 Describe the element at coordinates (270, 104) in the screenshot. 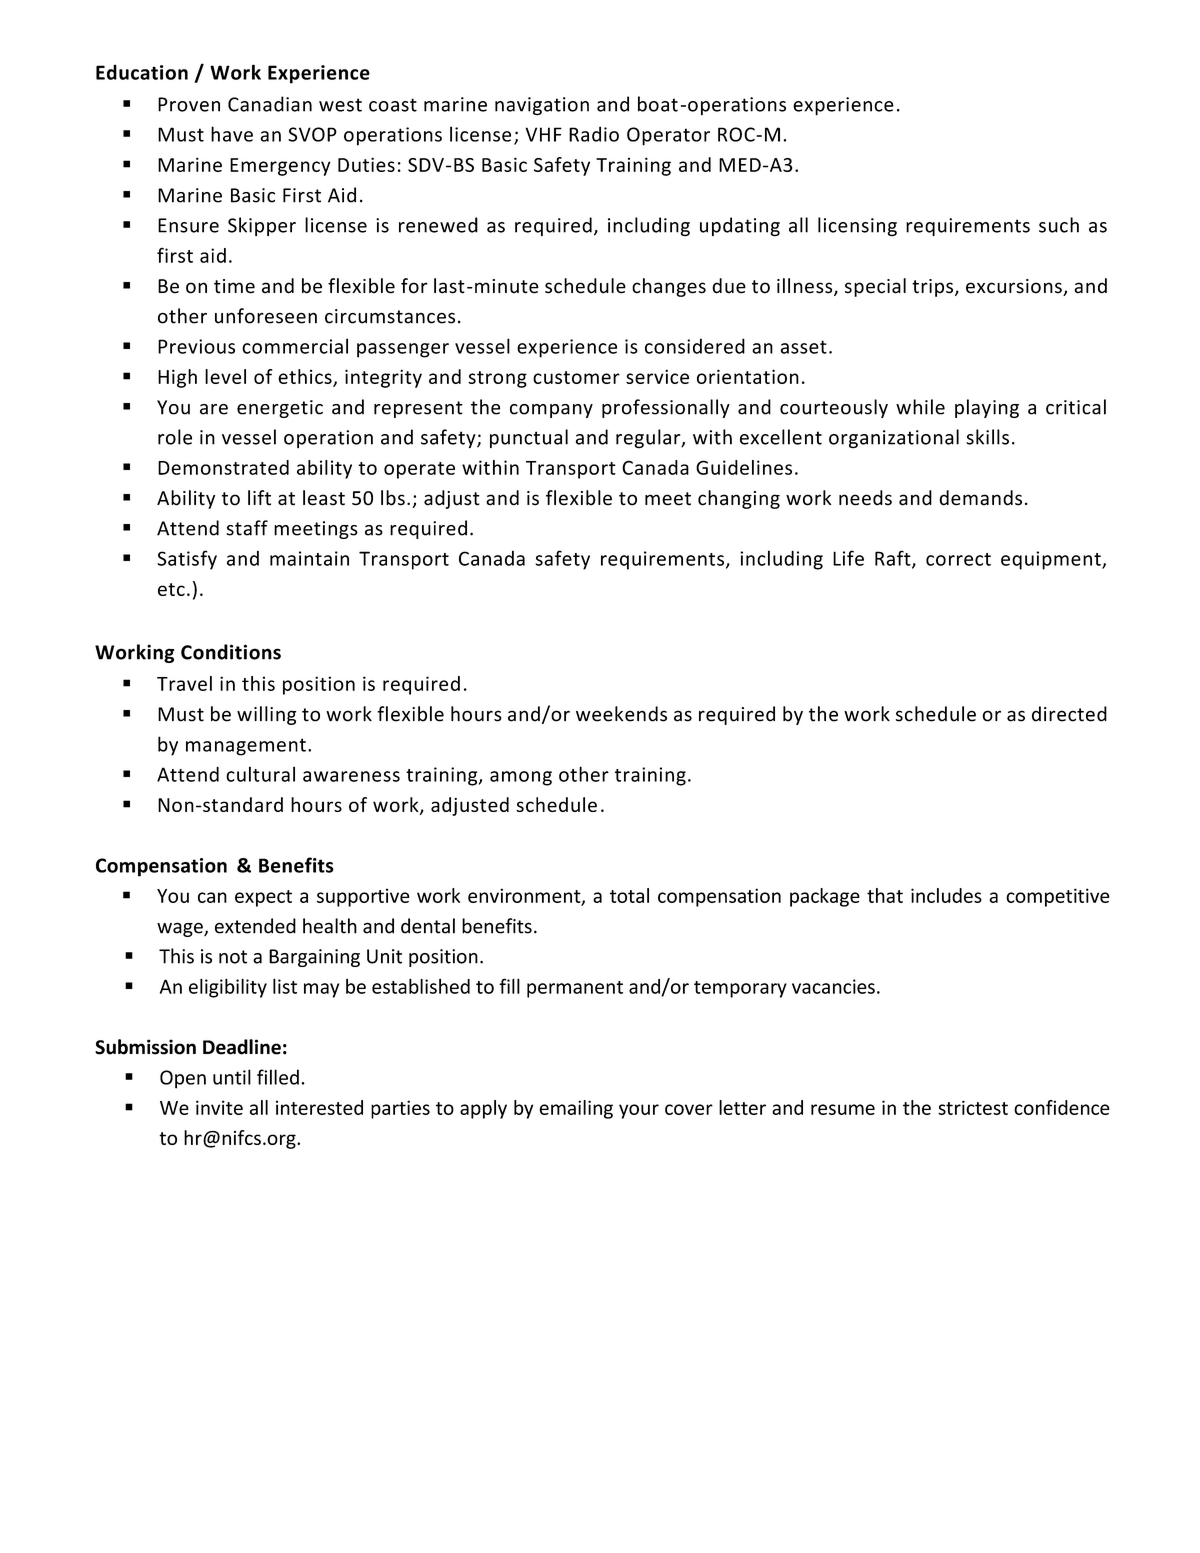

I see `Canadian` at that location.
